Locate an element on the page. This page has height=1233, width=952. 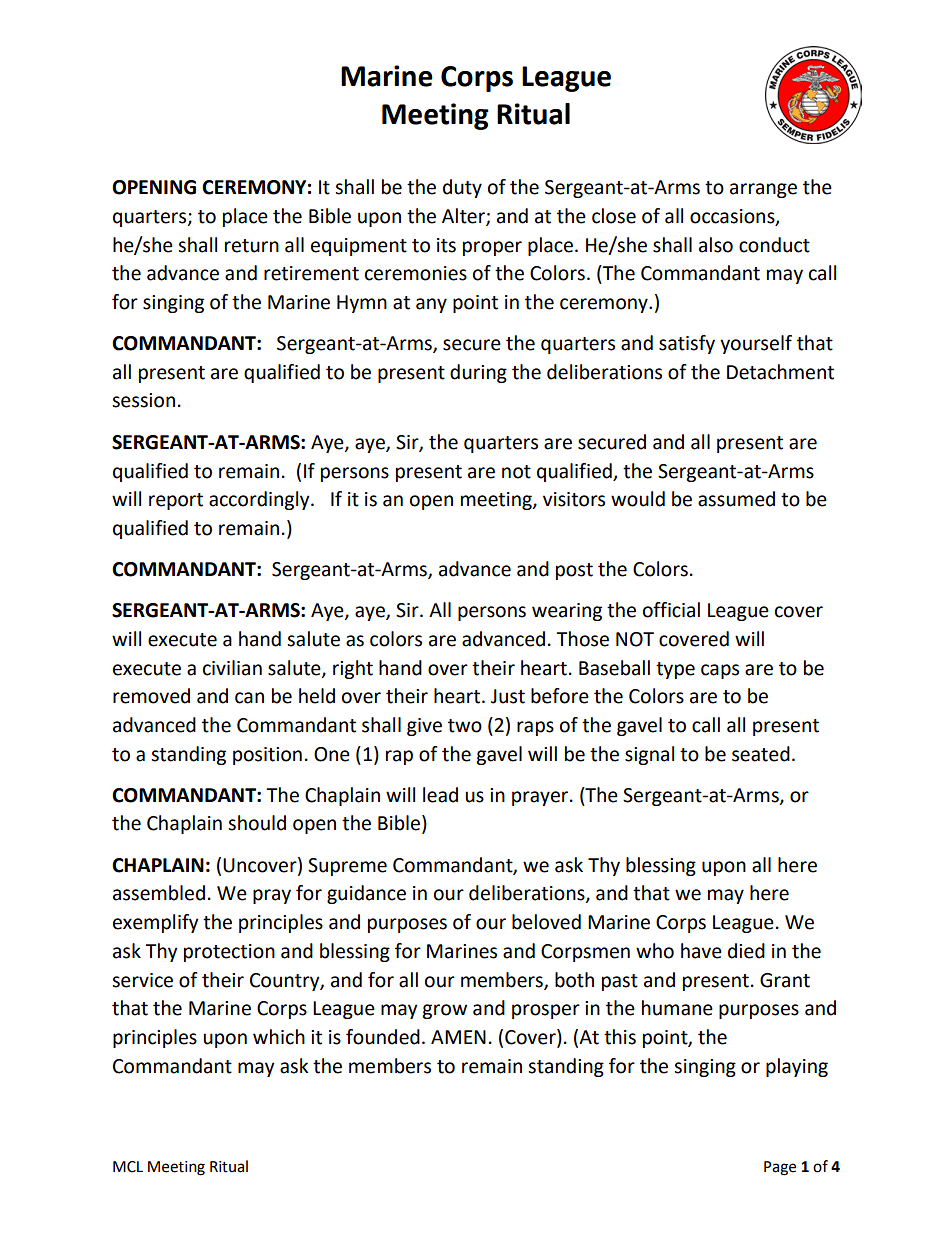
also is located at coordinates (716, 245).
